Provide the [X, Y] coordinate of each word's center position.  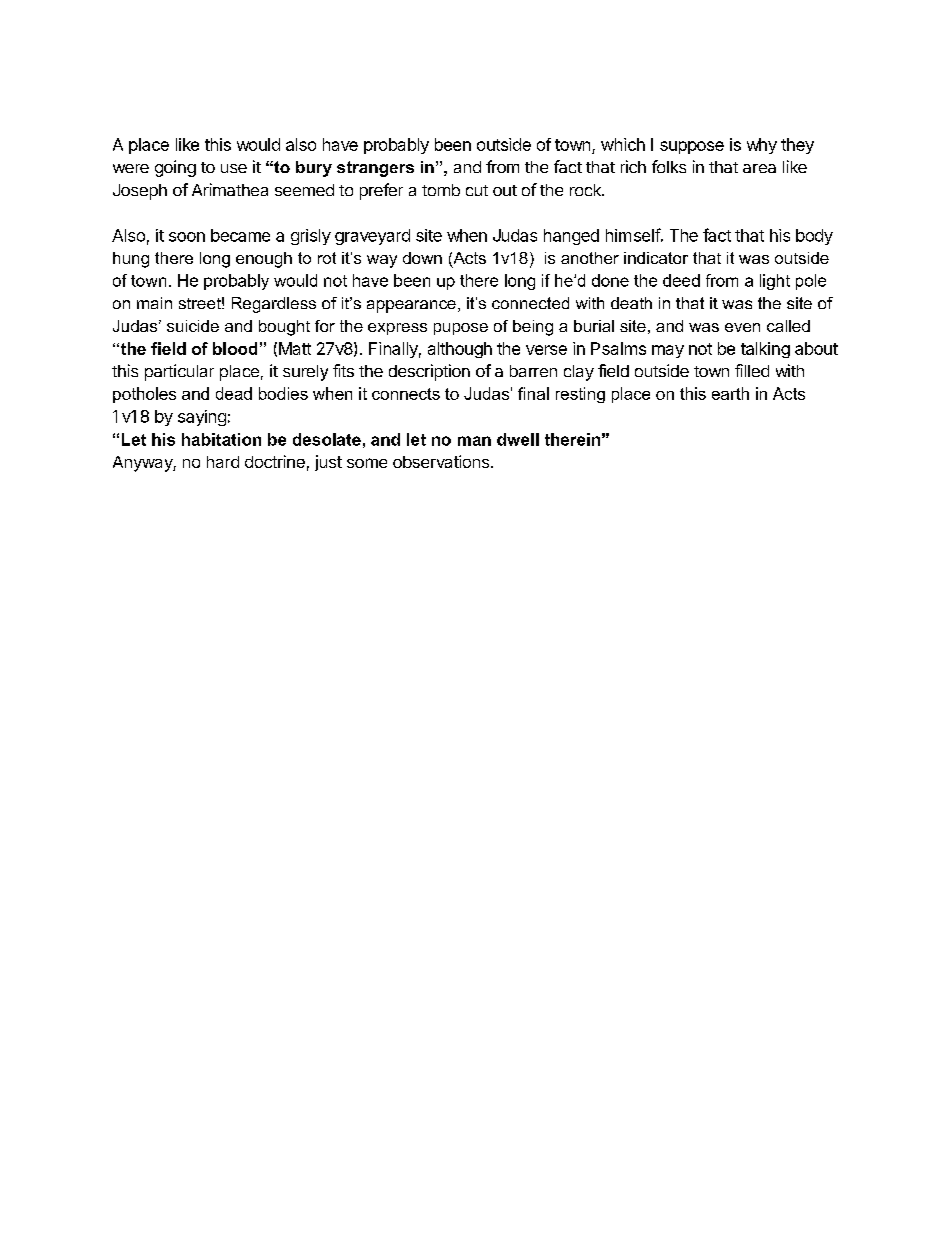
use [234, 168]
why [762, 146]
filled [752, 370]
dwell [518, 439]
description [429, 372]
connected [530, 303]
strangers [375, 169]
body [814, 237]
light [775, 282]
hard [223, 462]
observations [442, 461]
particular [179, 372]
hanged [571, 237]
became [240, 235]
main [154, 303]
